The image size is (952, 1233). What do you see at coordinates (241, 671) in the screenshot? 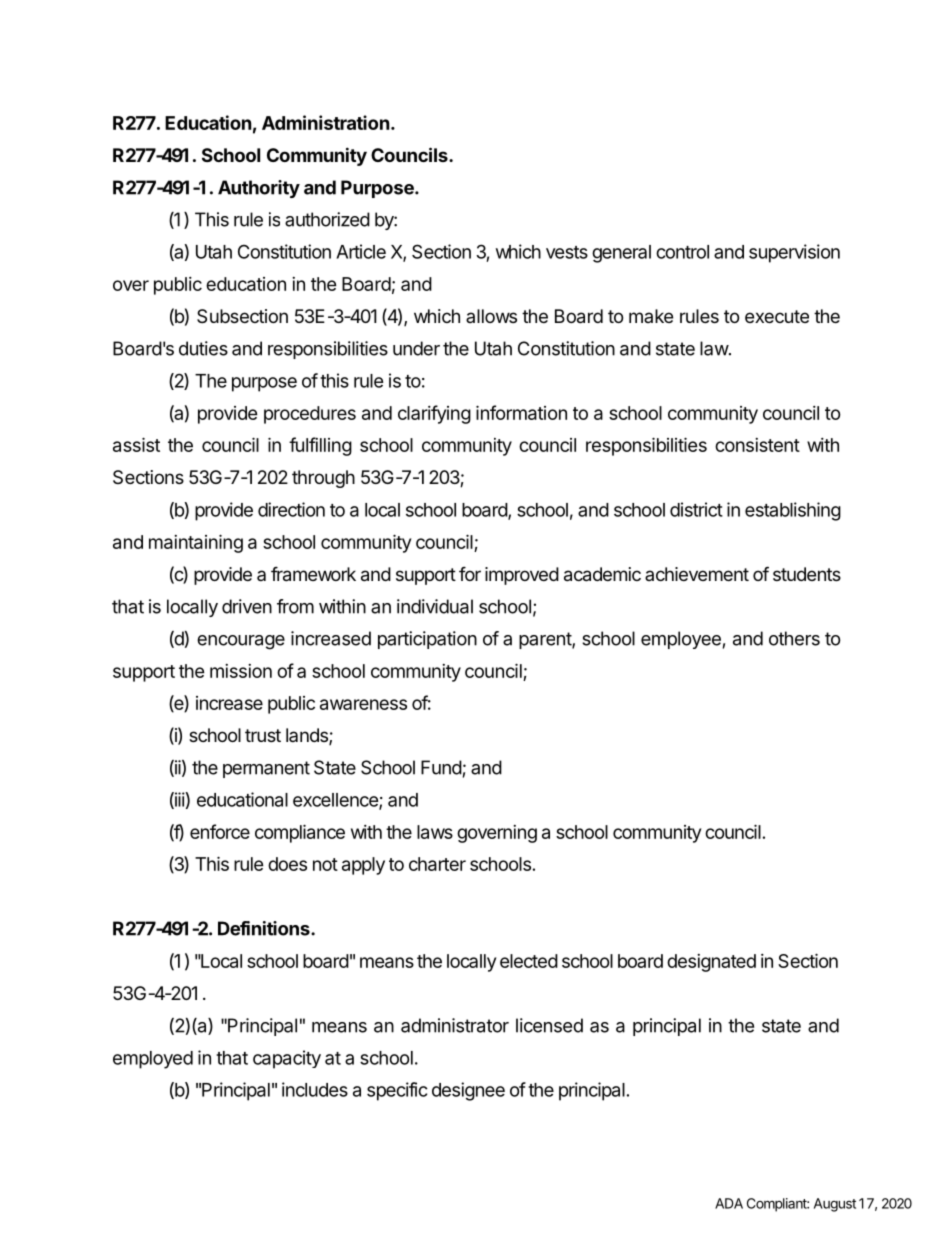
I see `mission` at bounding box center [241, 671].
